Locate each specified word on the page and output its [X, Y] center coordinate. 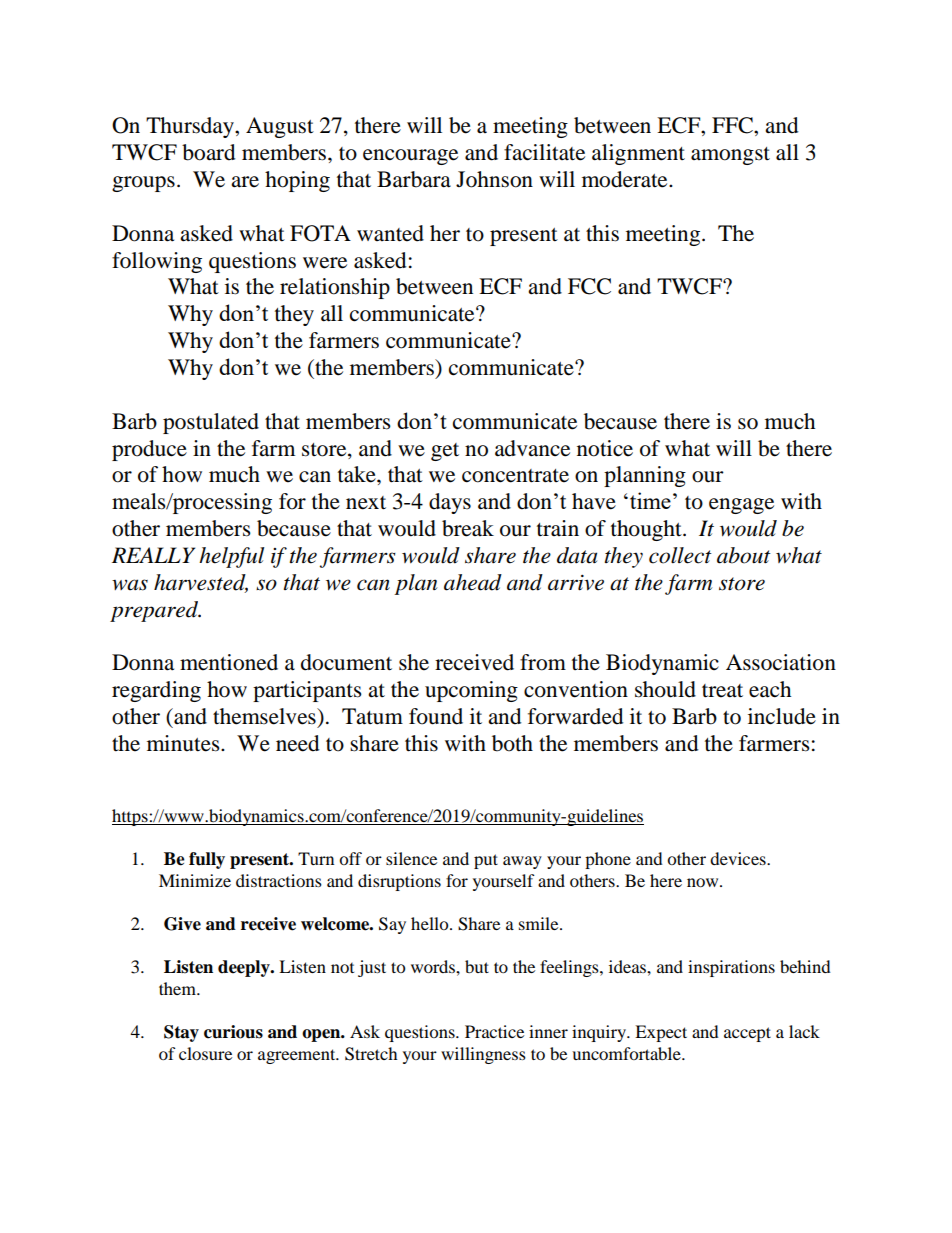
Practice [494, 1031]
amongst [730, 156]
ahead [473, 582]
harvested [201, 583]
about [744, 555]
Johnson [494, 179]
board [208, 152]
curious [233, 1032]
